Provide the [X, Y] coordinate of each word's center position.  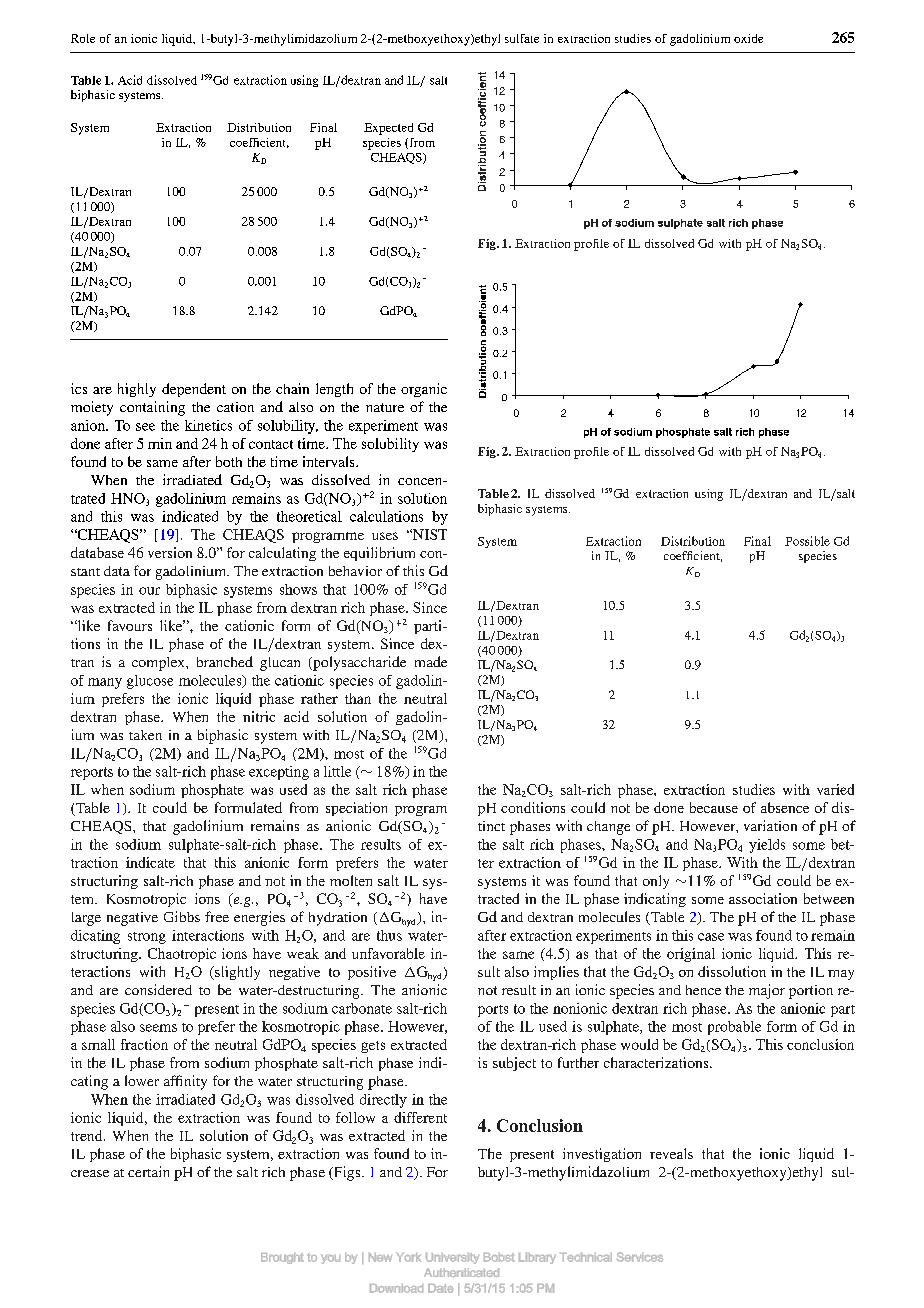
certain [148, 1171]
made [431, 661]
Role [83, 38]
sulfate [522, 38]
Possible [807, 541]
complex [159, 664]
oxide [748, 38]
